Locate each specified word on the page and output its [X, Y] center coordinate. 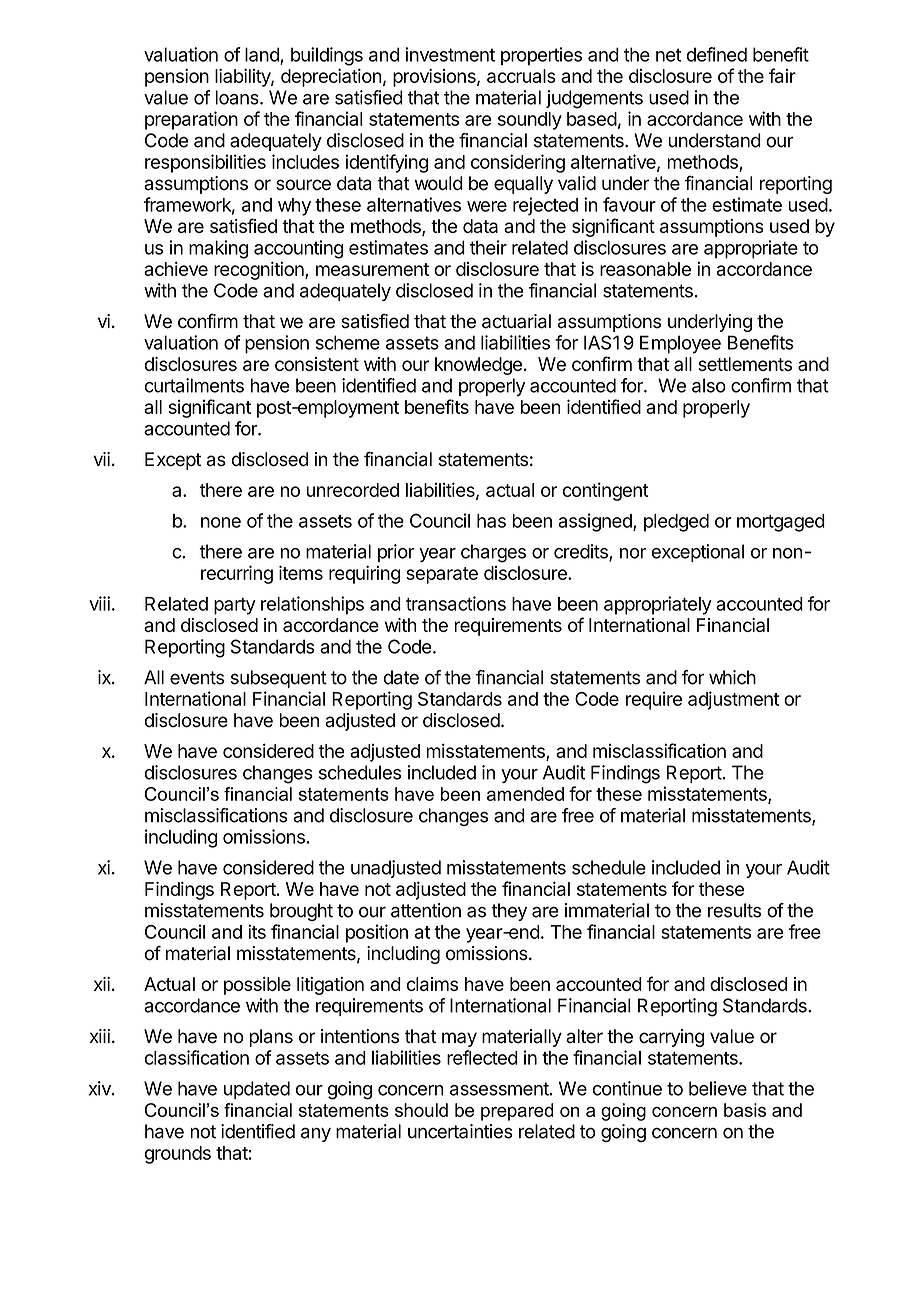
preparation [191, 120]
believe [718, 1088]
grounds [178, 1155]
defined [717, 54]
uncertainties [460, 1131]
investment [450, 54]
